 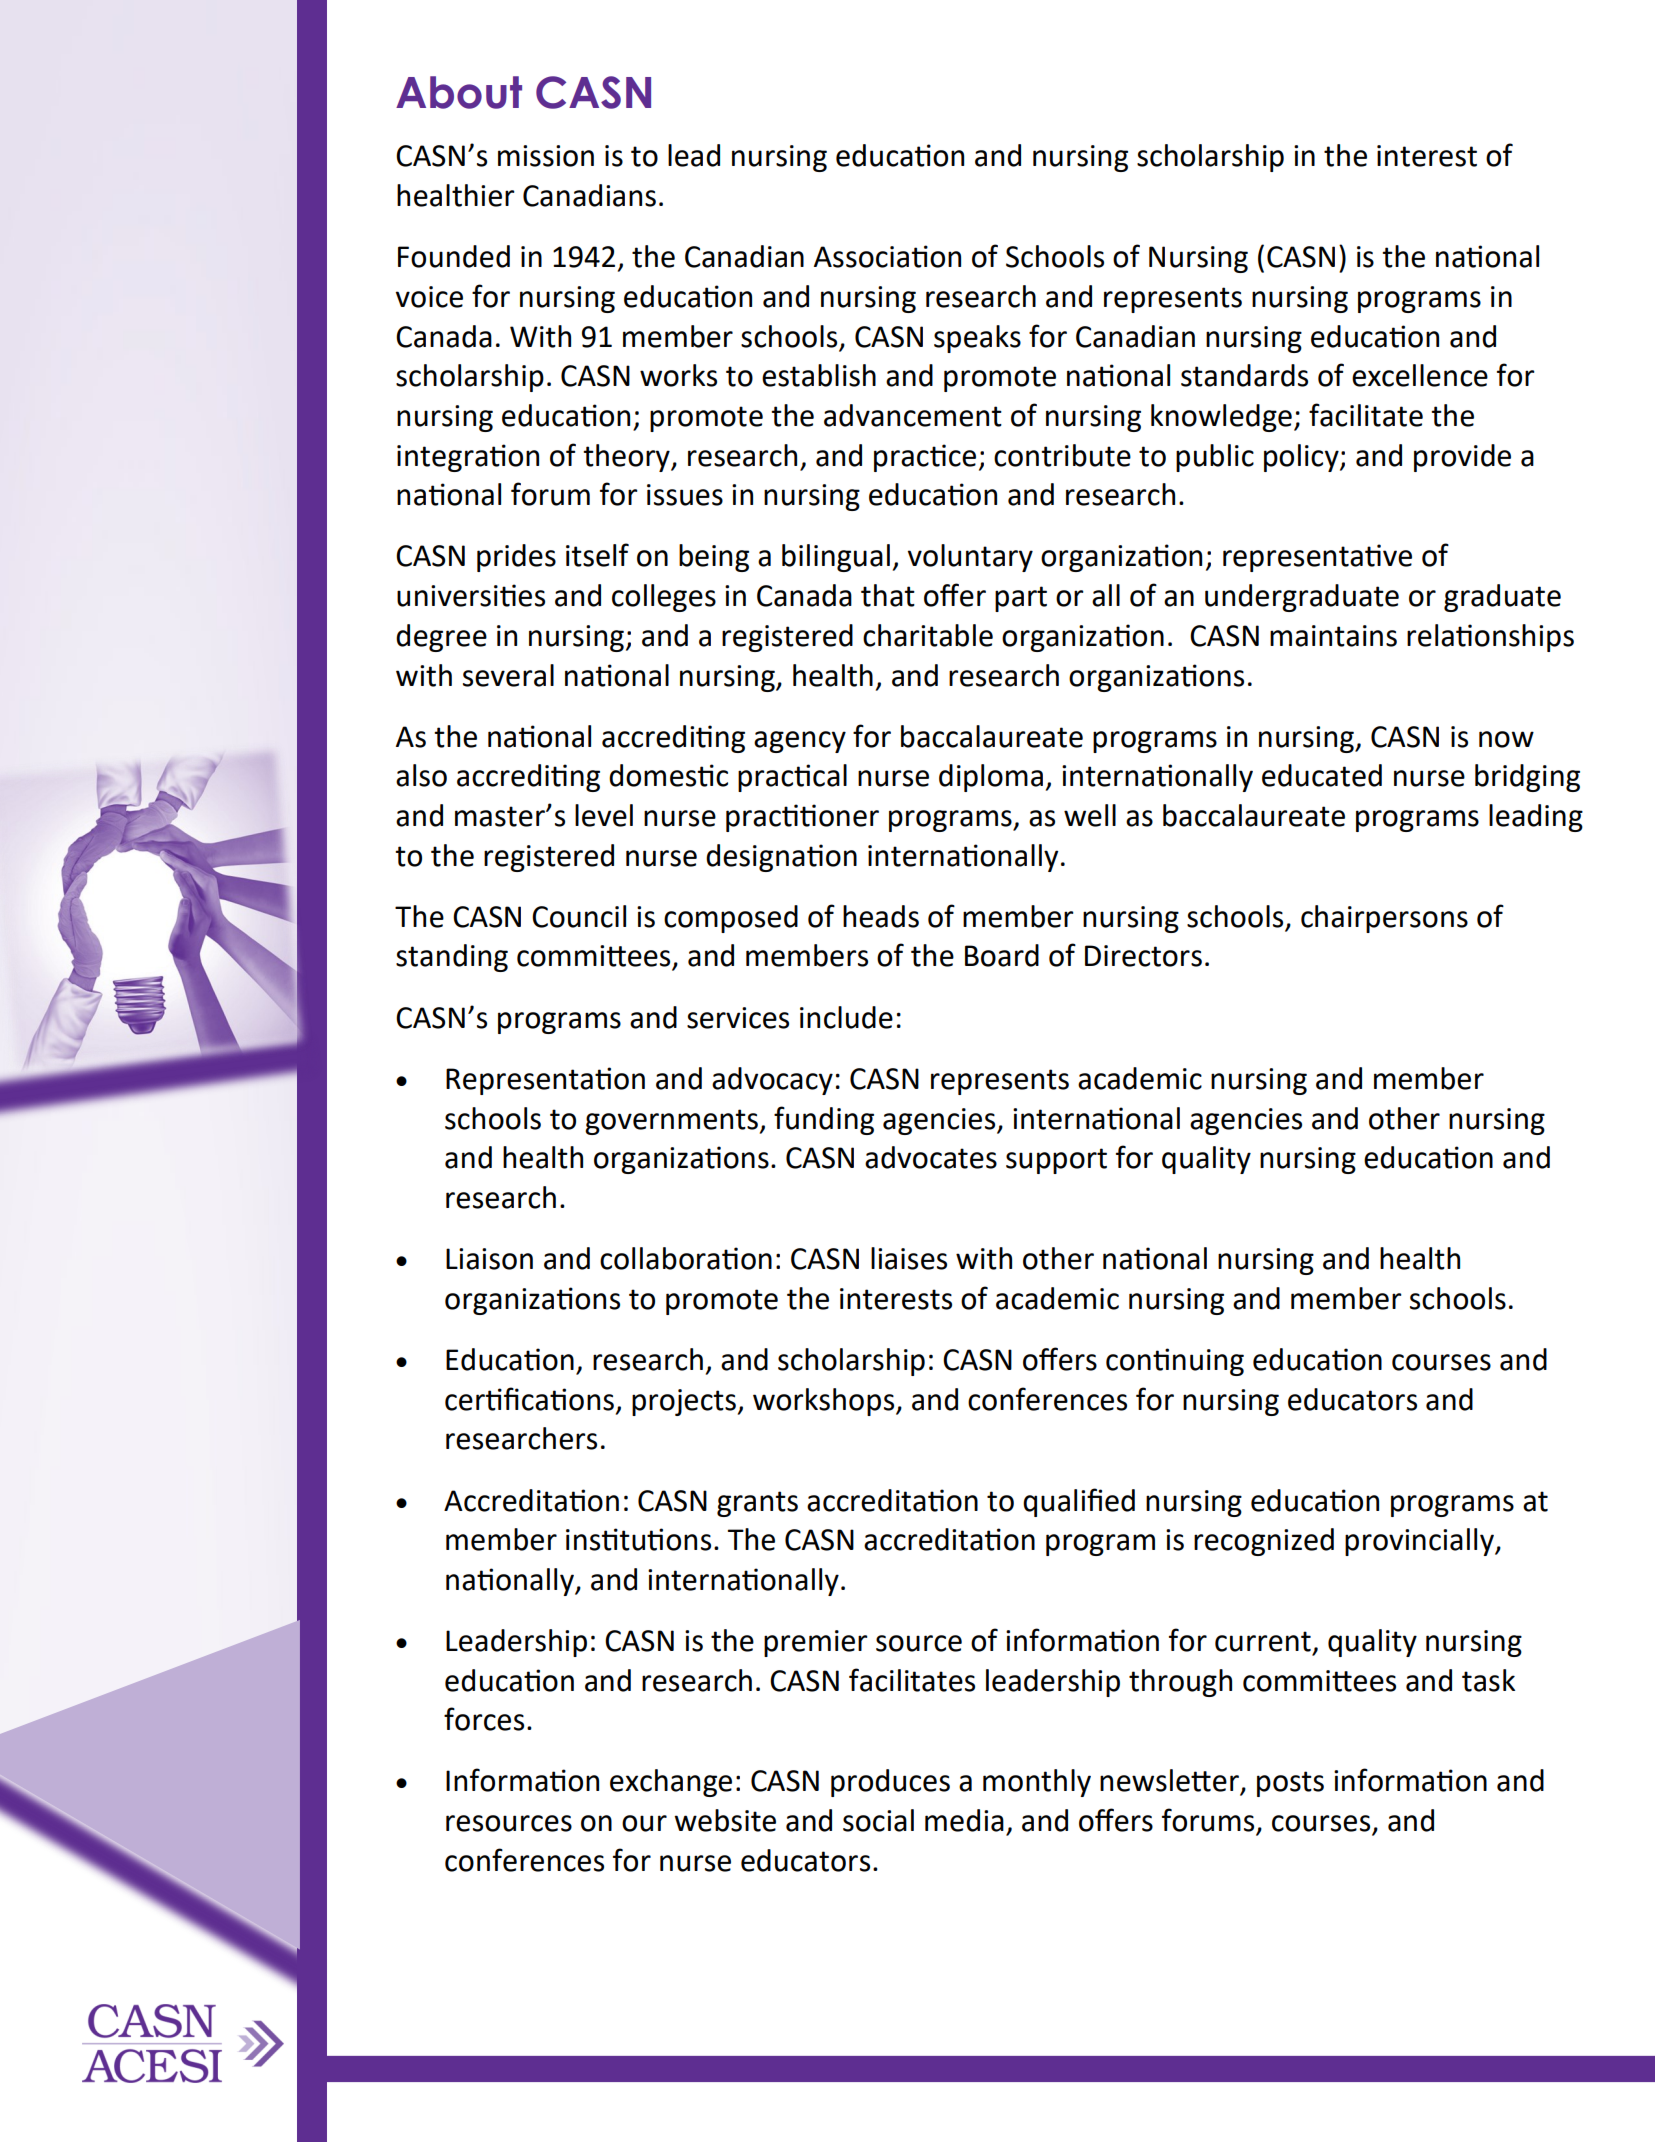 What do you see at coordinates (887, 256) in the page?
I see `Association` at bounding box center [887, 256].
